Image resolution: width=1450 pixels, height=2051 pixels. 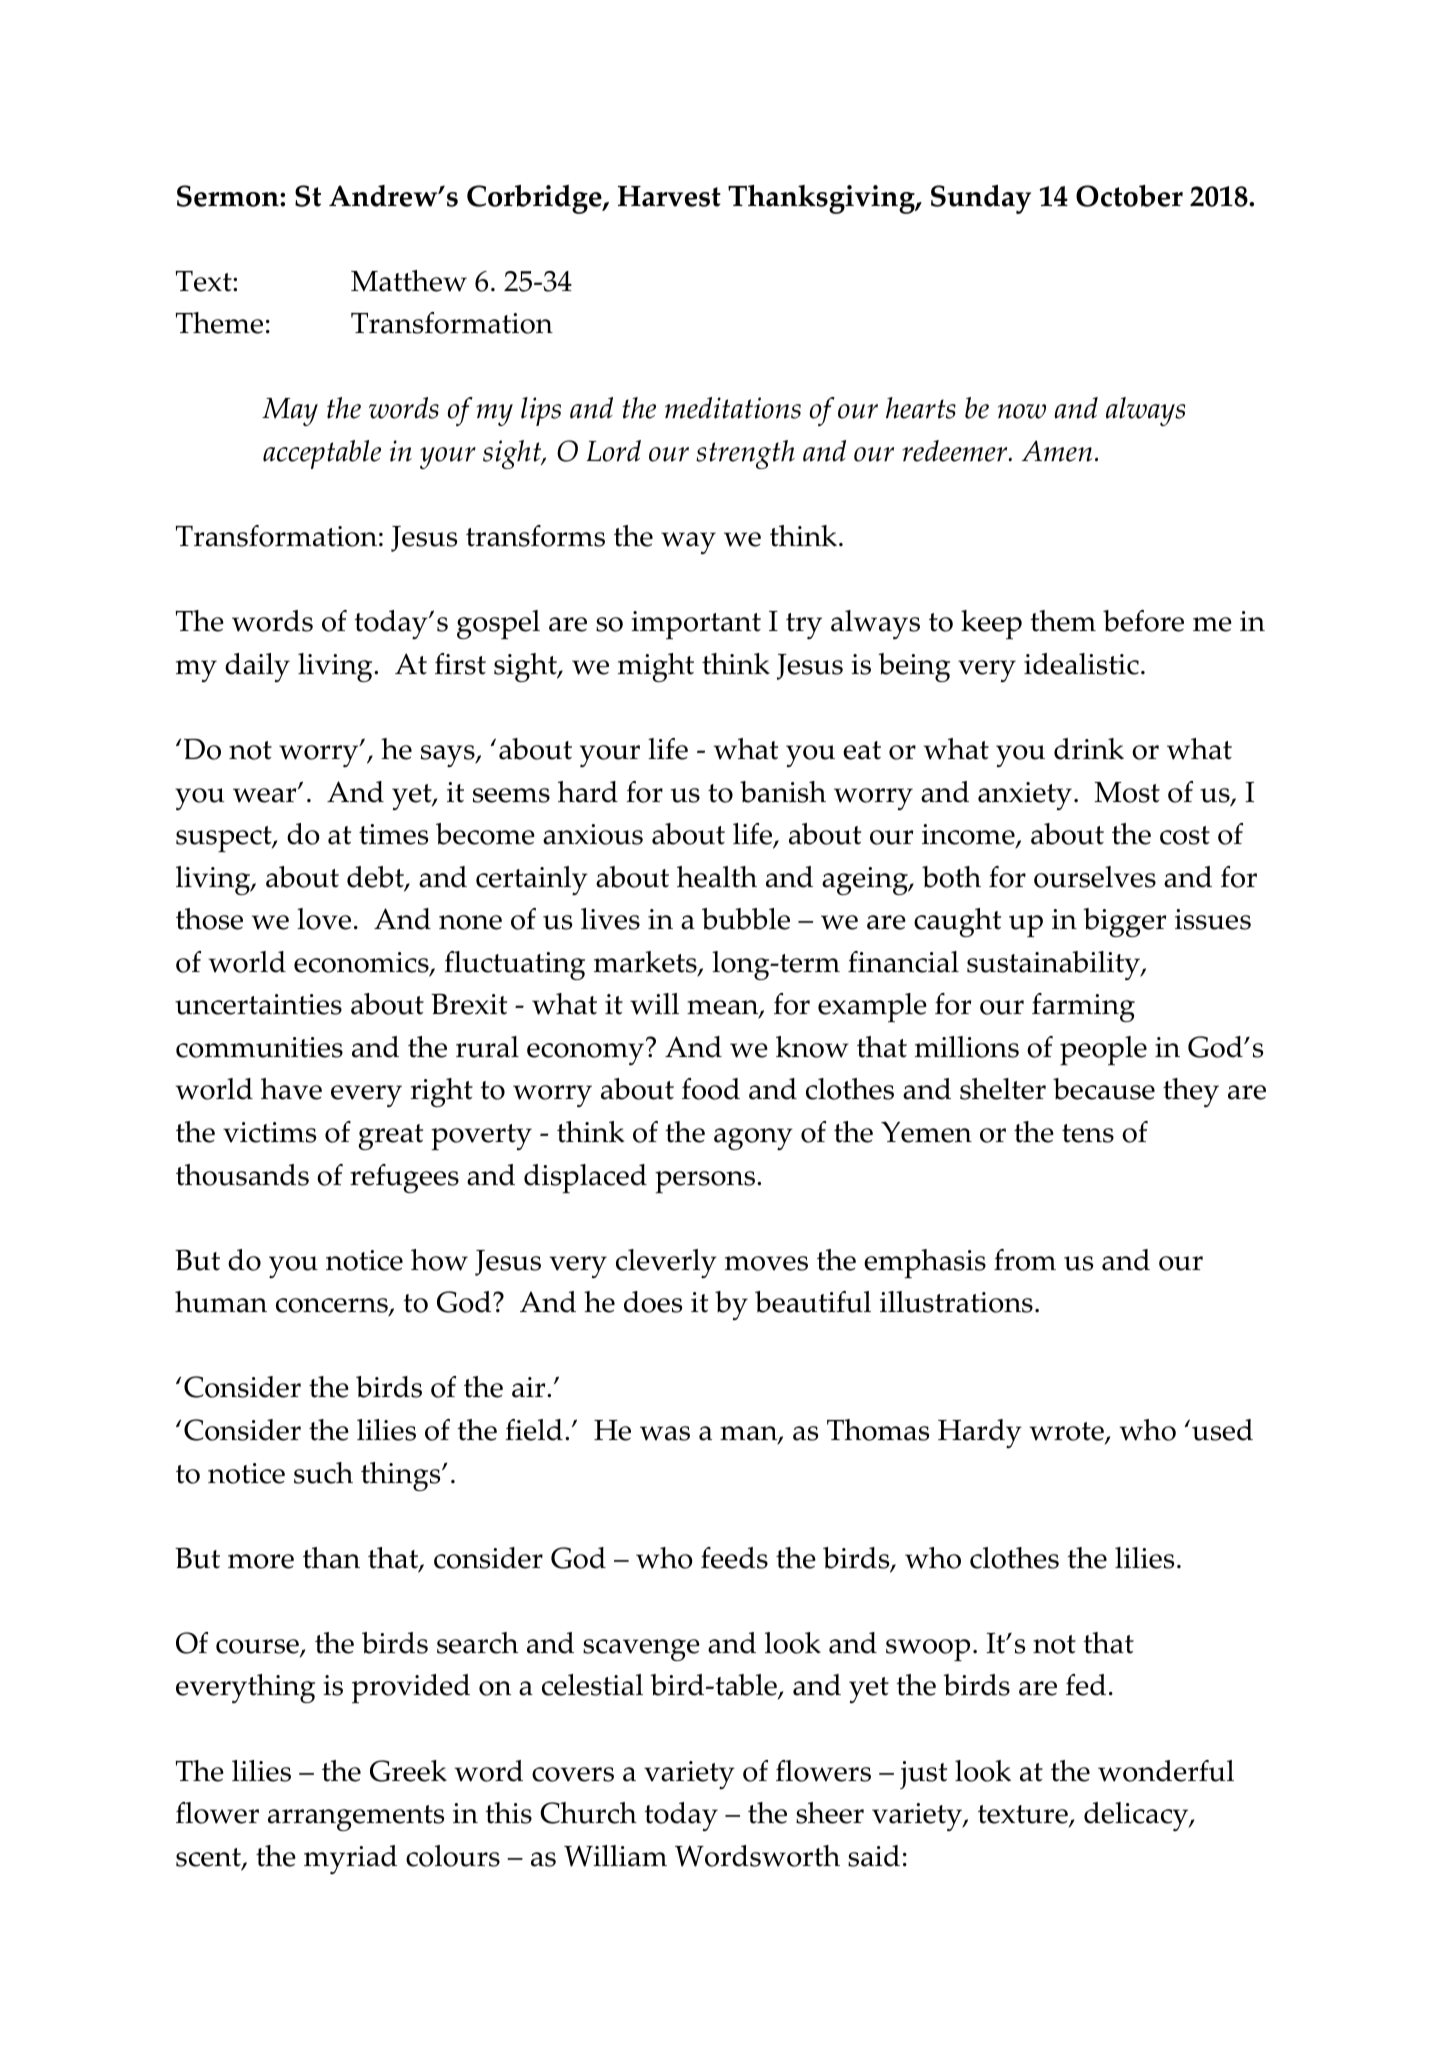 I want to click on October, so click(x=1129, y=196).
